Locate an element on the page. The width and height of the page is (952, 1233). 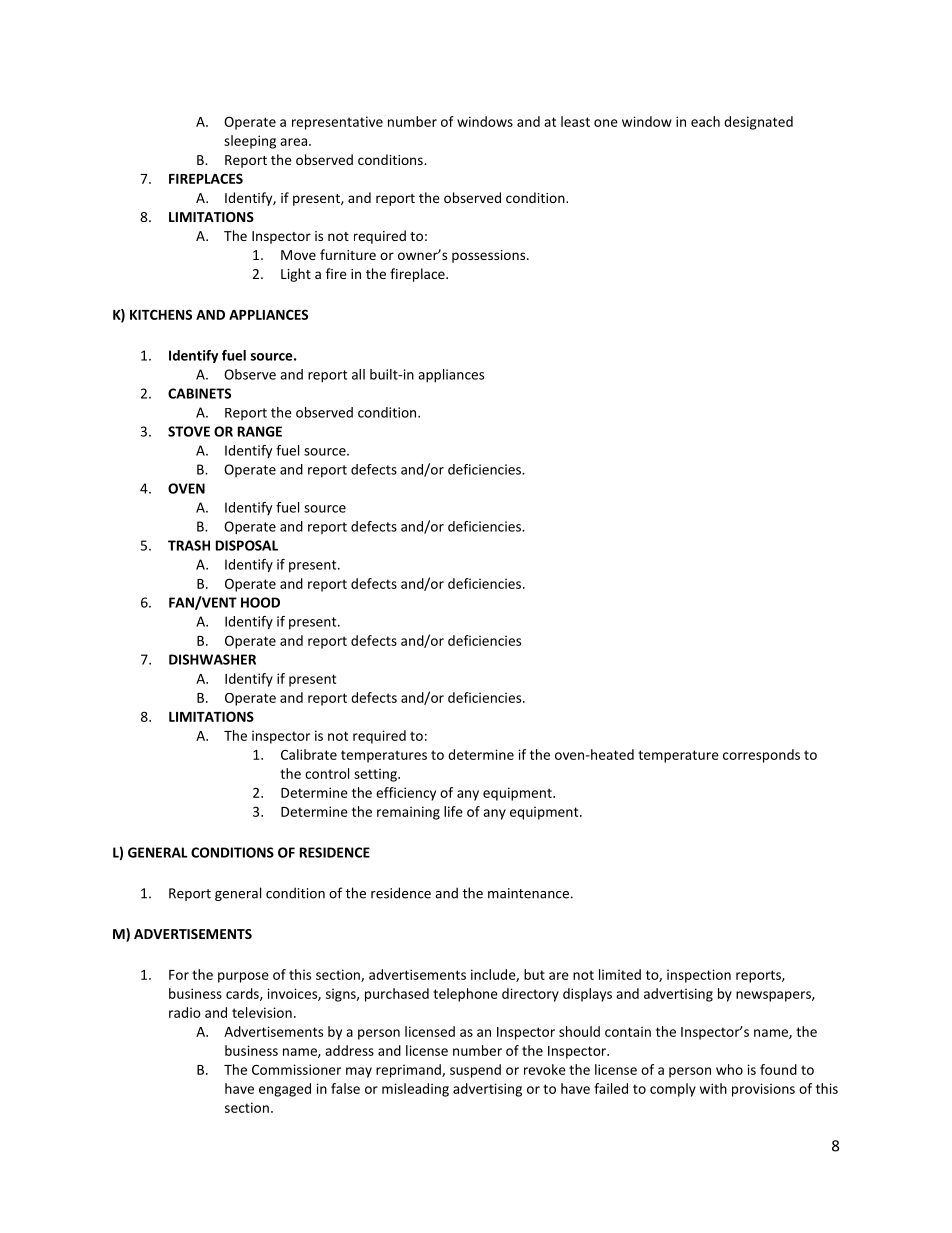
Calibrate is located at coordinates (309, 754).
